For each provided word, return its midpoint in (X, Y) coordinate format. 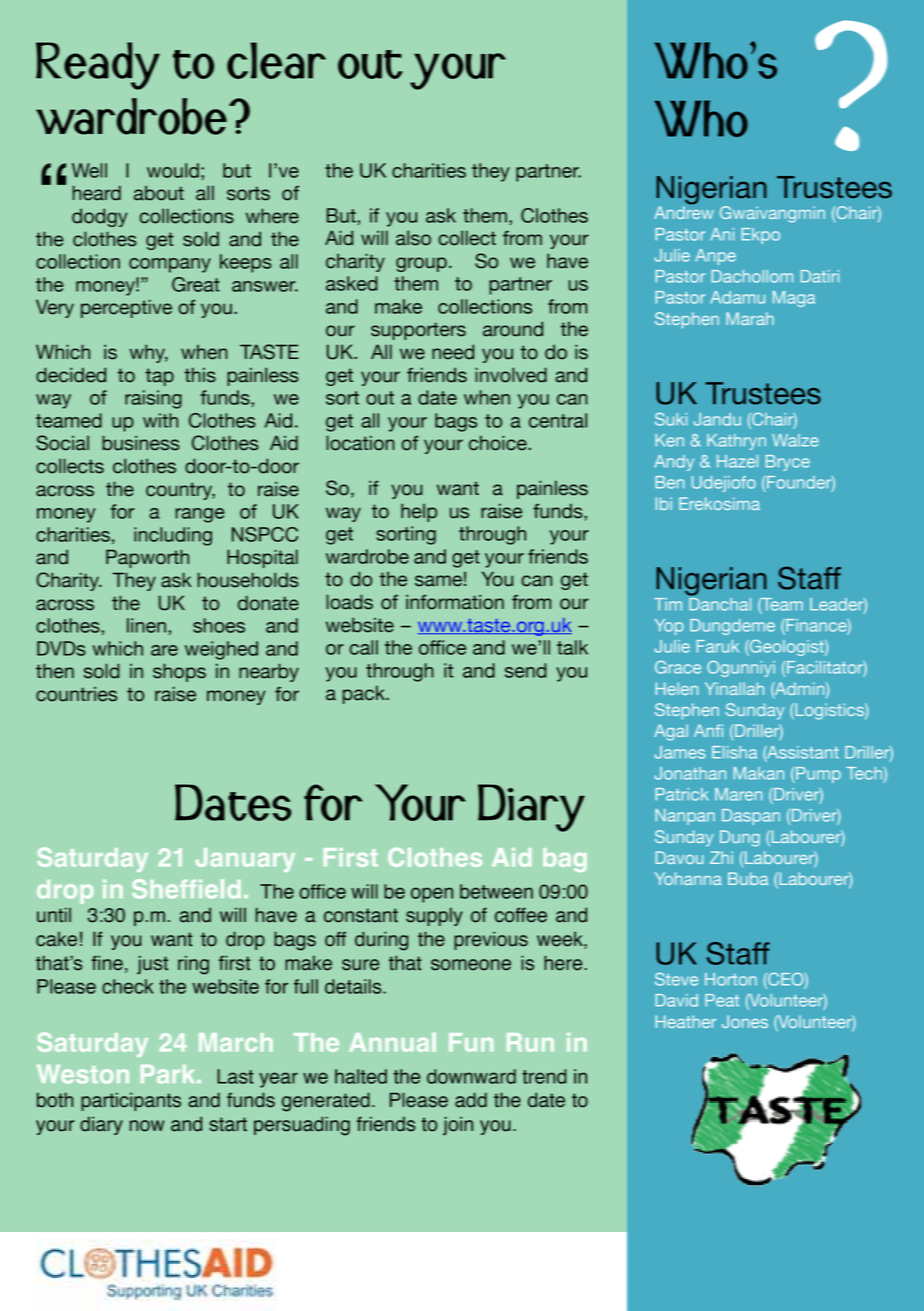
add (471, 1100)
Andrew (684, 211)
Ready (98, 66)
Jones (745, 1021)
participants (131, 1101)
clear (276, 60)
